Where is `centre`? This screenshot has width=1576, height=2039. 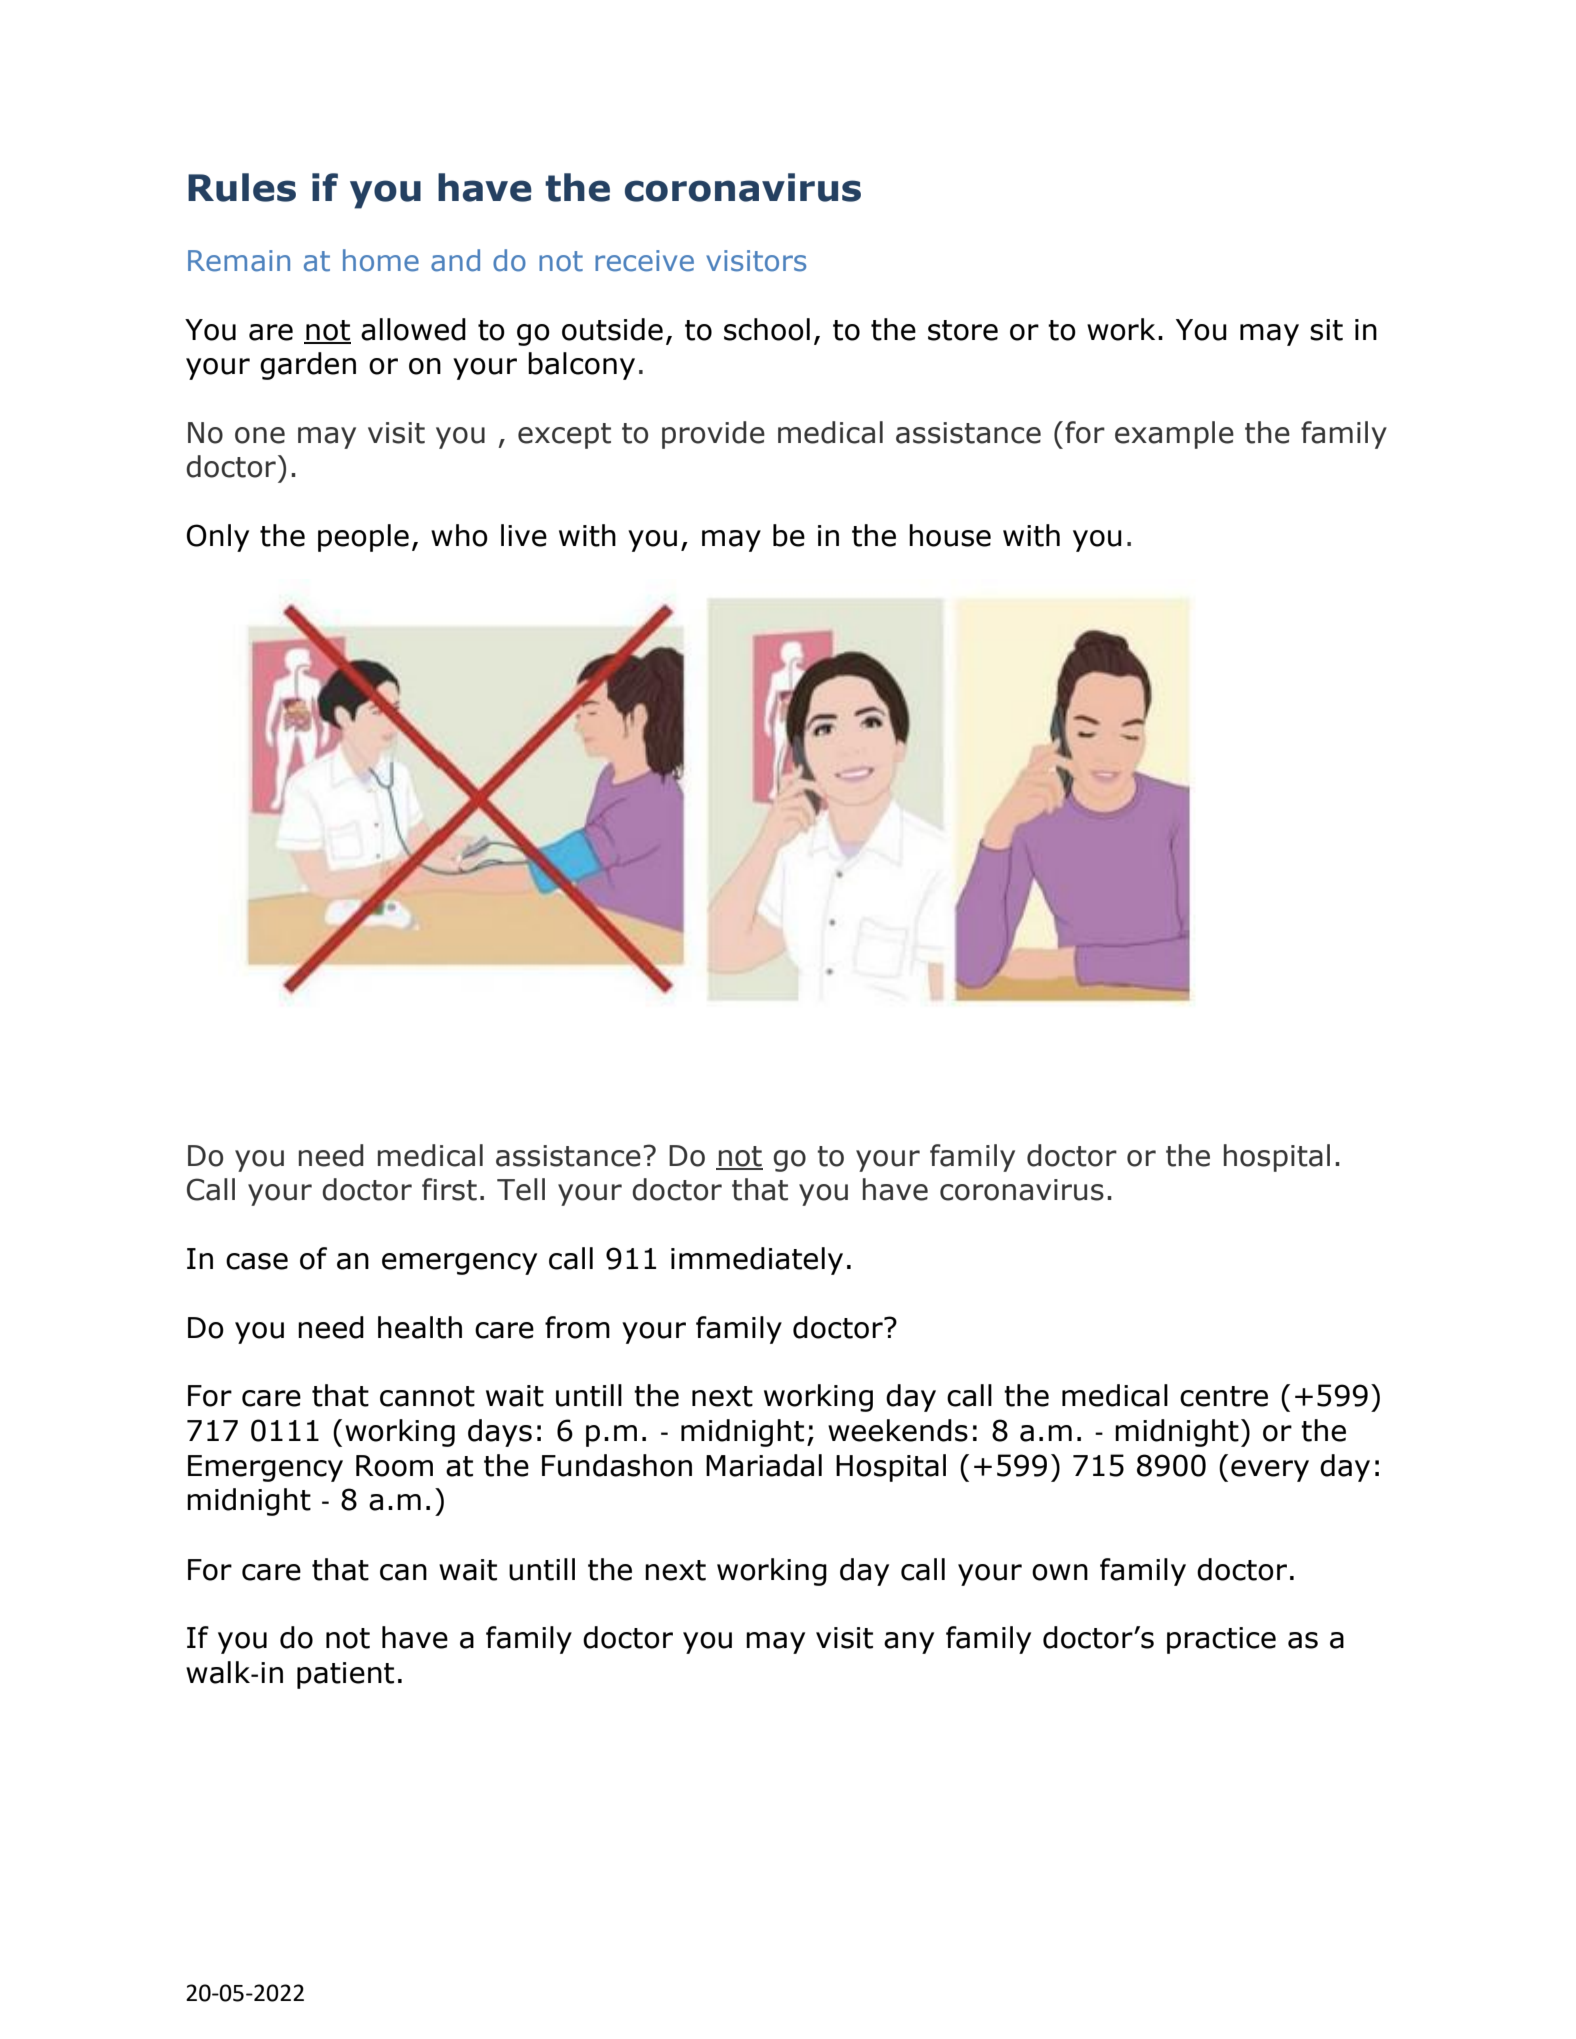
centre is located at coordinates (1224, 1396).
